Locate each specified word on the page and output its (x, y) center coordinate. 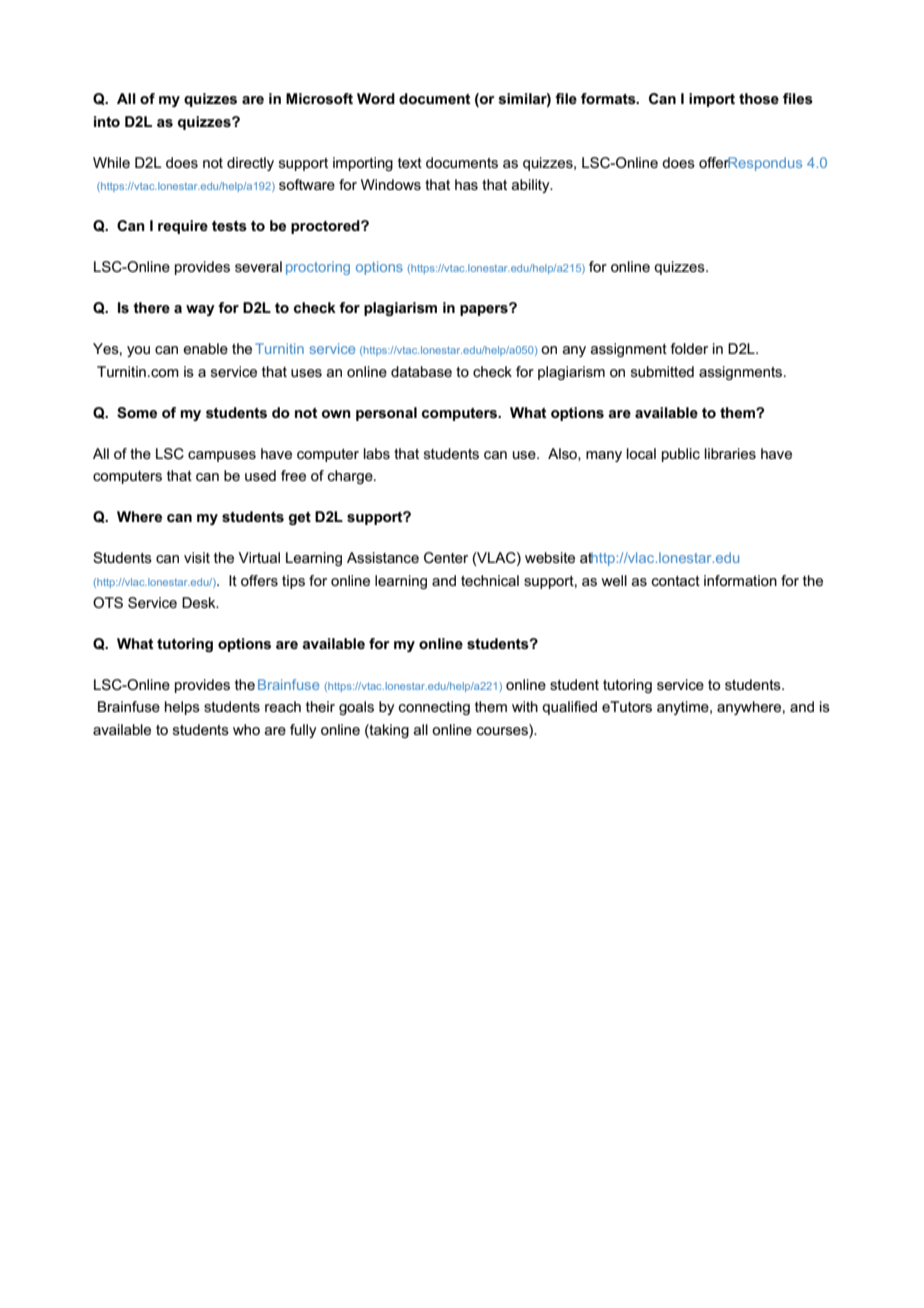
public (681, 455)
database (421, 371)
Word (376, 98)
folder (689, 348)
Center (446, 557)
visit (197, 557)
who (246, 729)
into (107, 121)
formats (609, 98)
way (200, 310)
